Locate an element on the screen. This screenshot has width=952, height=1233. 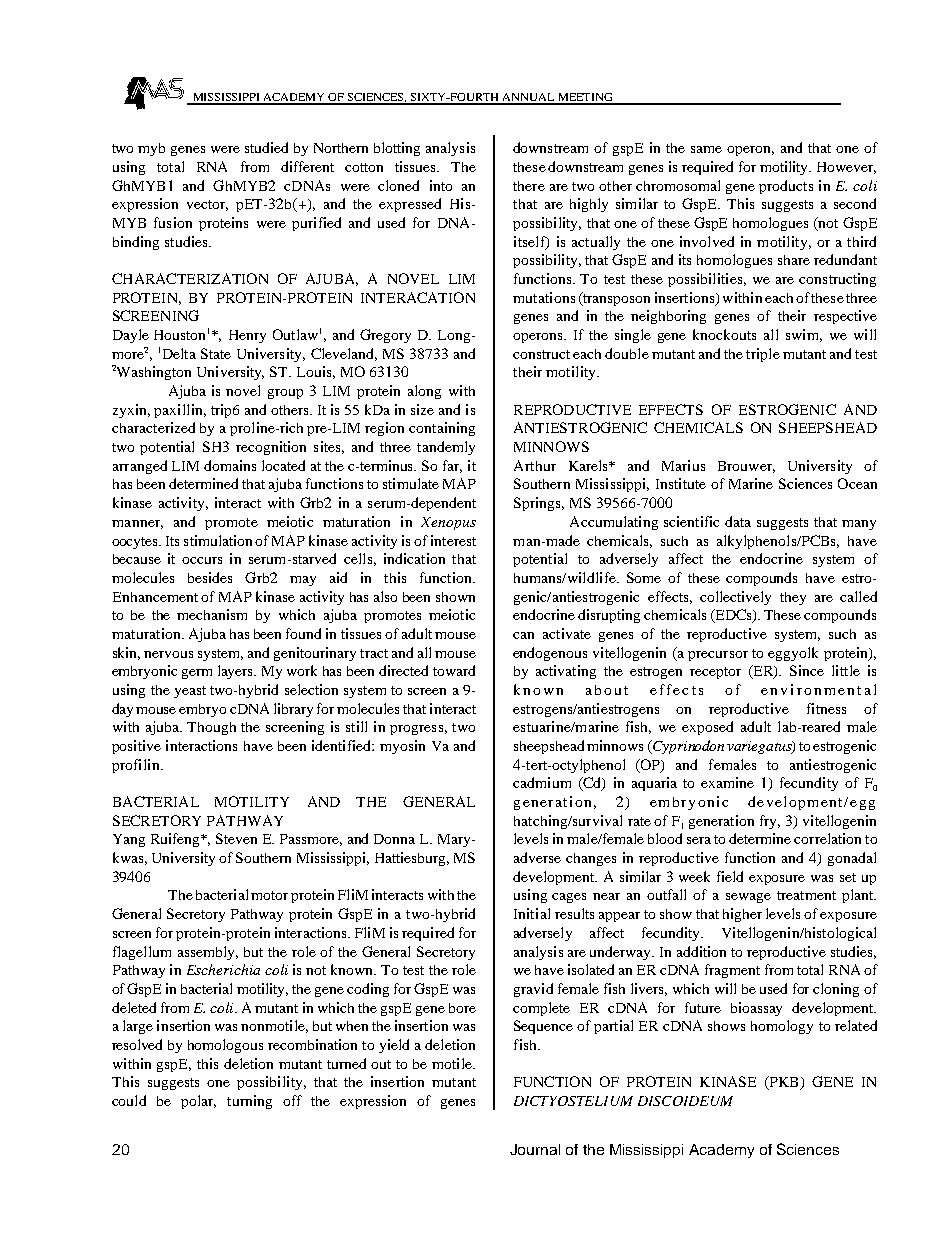
polar is located at coordinates (198, 1102).
